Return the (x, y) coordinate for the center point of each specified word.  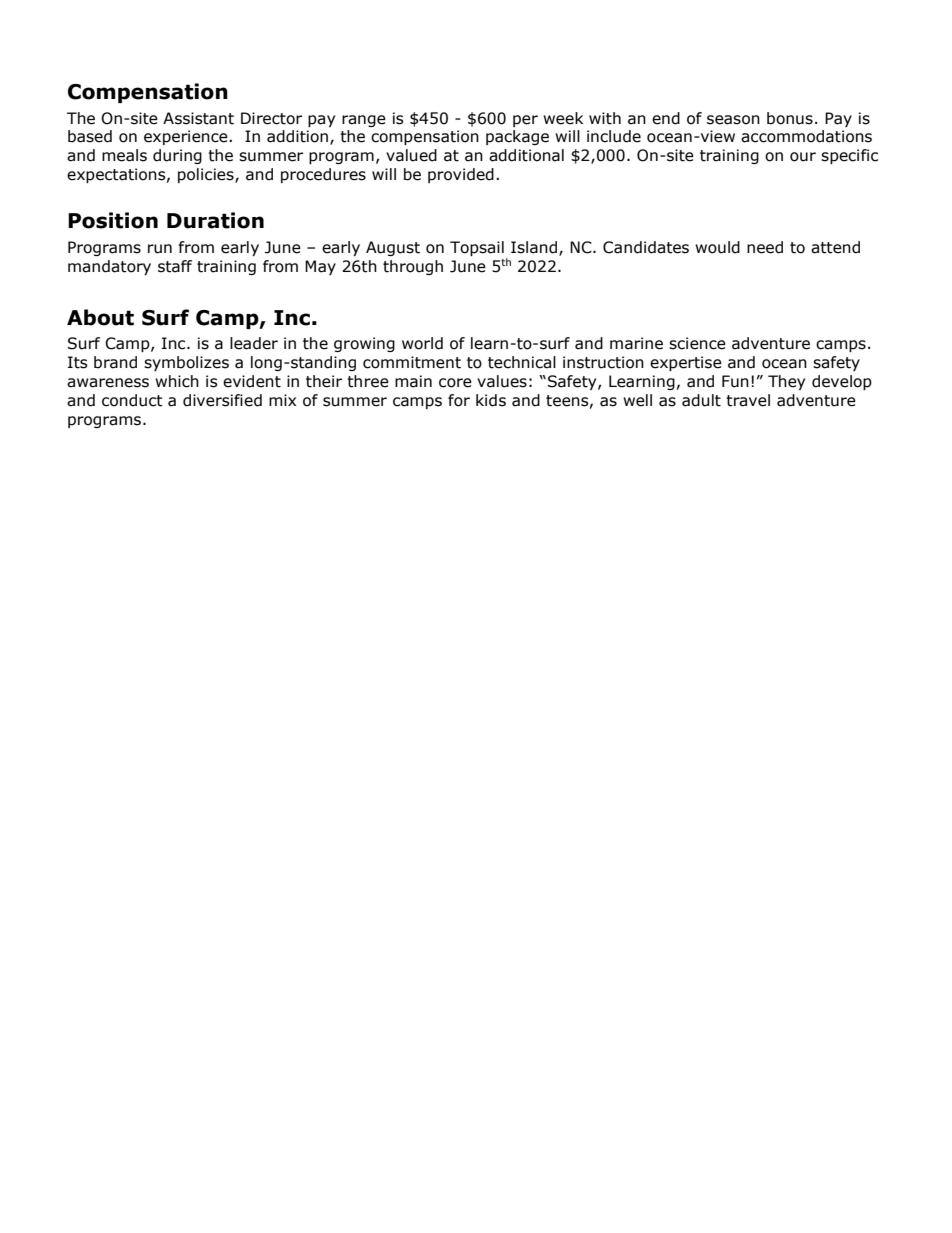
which (177, 381)
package (517, 137)
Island (534, 247)
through (413, 267)
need (765, 247)
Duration (215, 220)
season (733, 120)
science (697, 343)
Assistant (198, 118)
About (100, 317)
